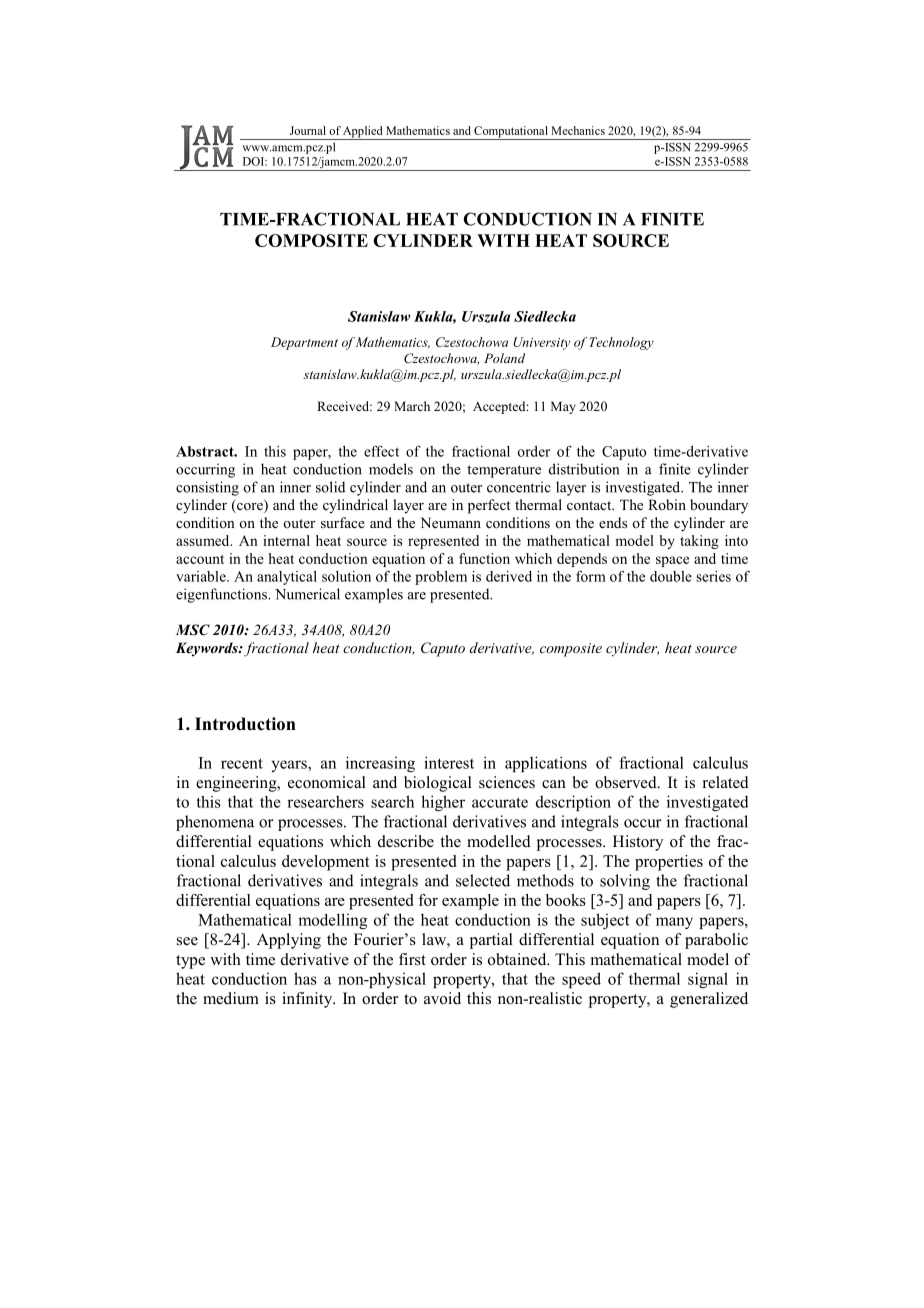 The width and height of the image is (924, 1308). I want to click on avoid, so click(442, 998).
